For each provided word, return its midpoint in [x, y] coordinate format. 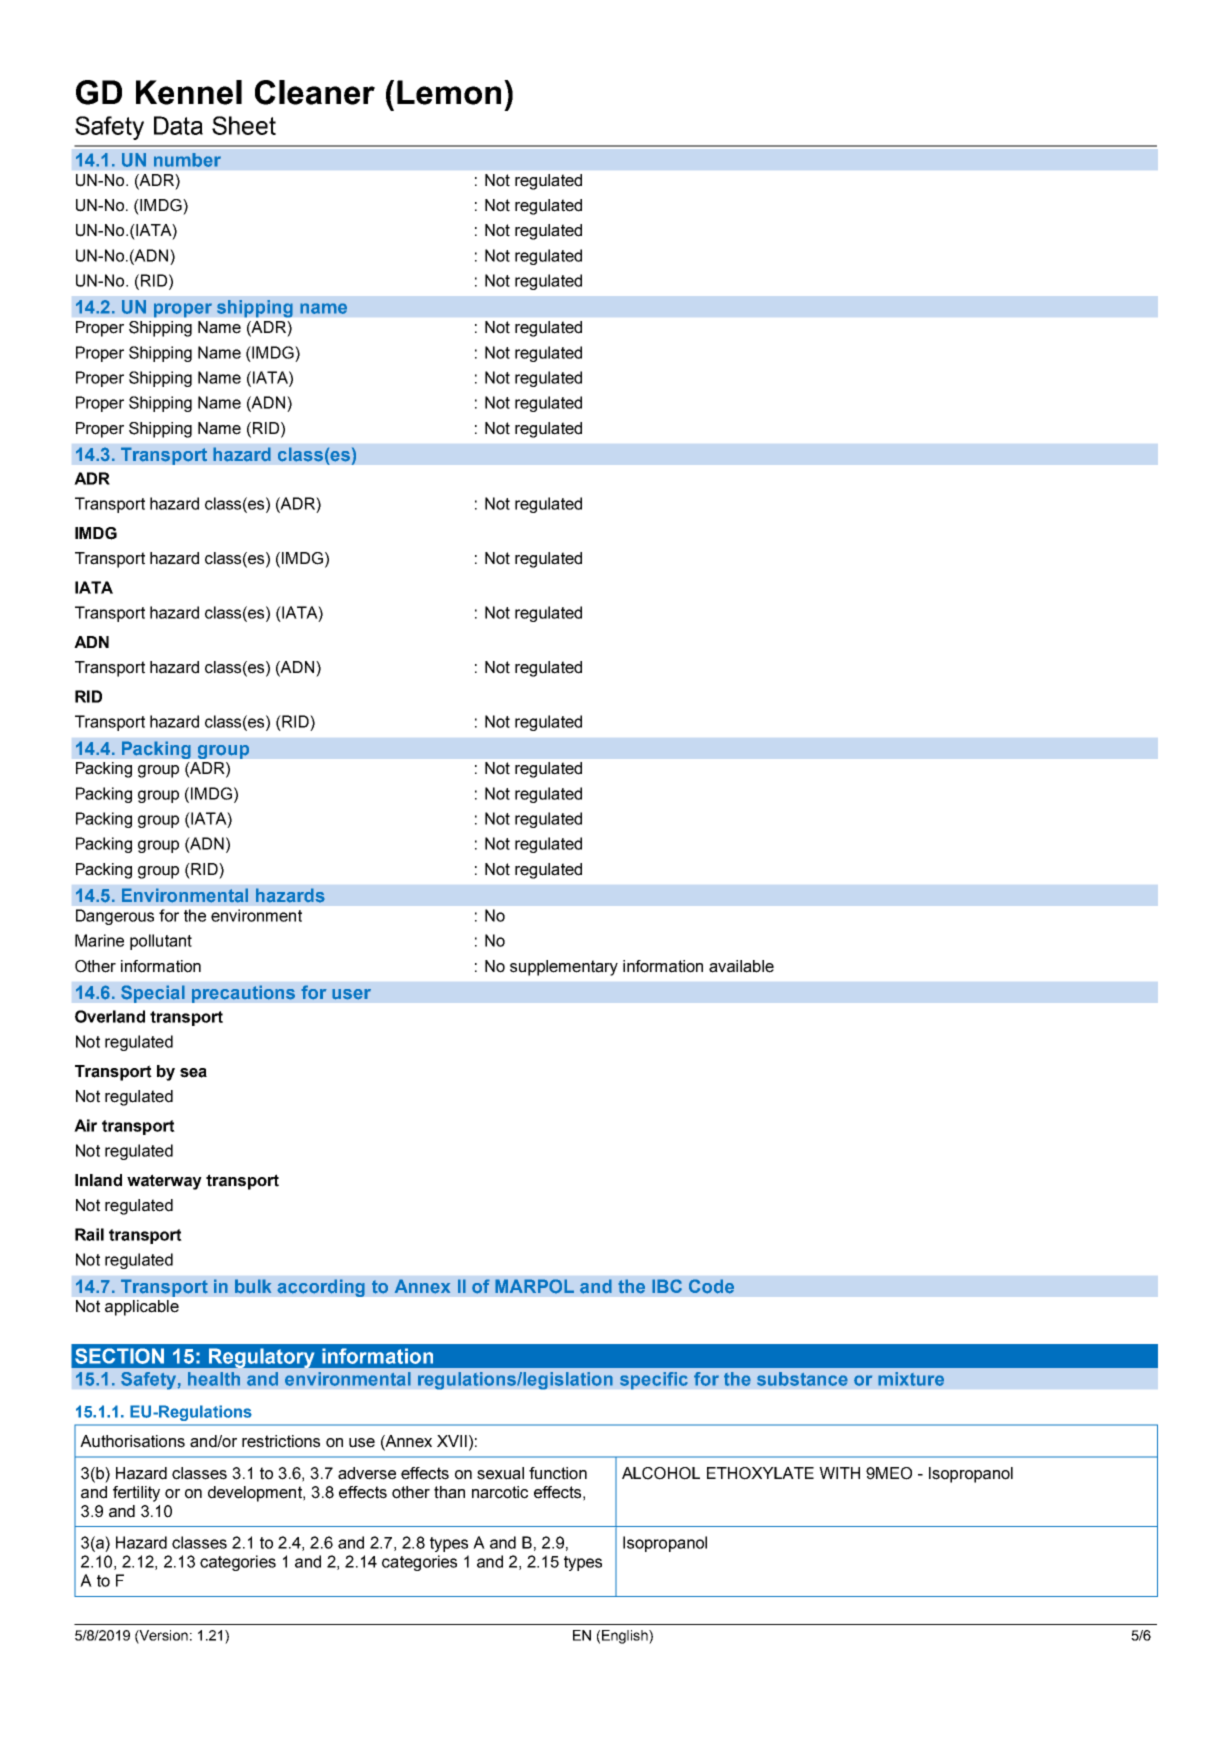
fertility [136, 1494]
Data [178, 125]
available [741, 966]
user [351, 994]
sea [193, 1073]
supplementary [564, 968]
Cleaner [315, 92]
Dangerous [115, 917]
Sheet [244, 125]
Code [711, 1286]
